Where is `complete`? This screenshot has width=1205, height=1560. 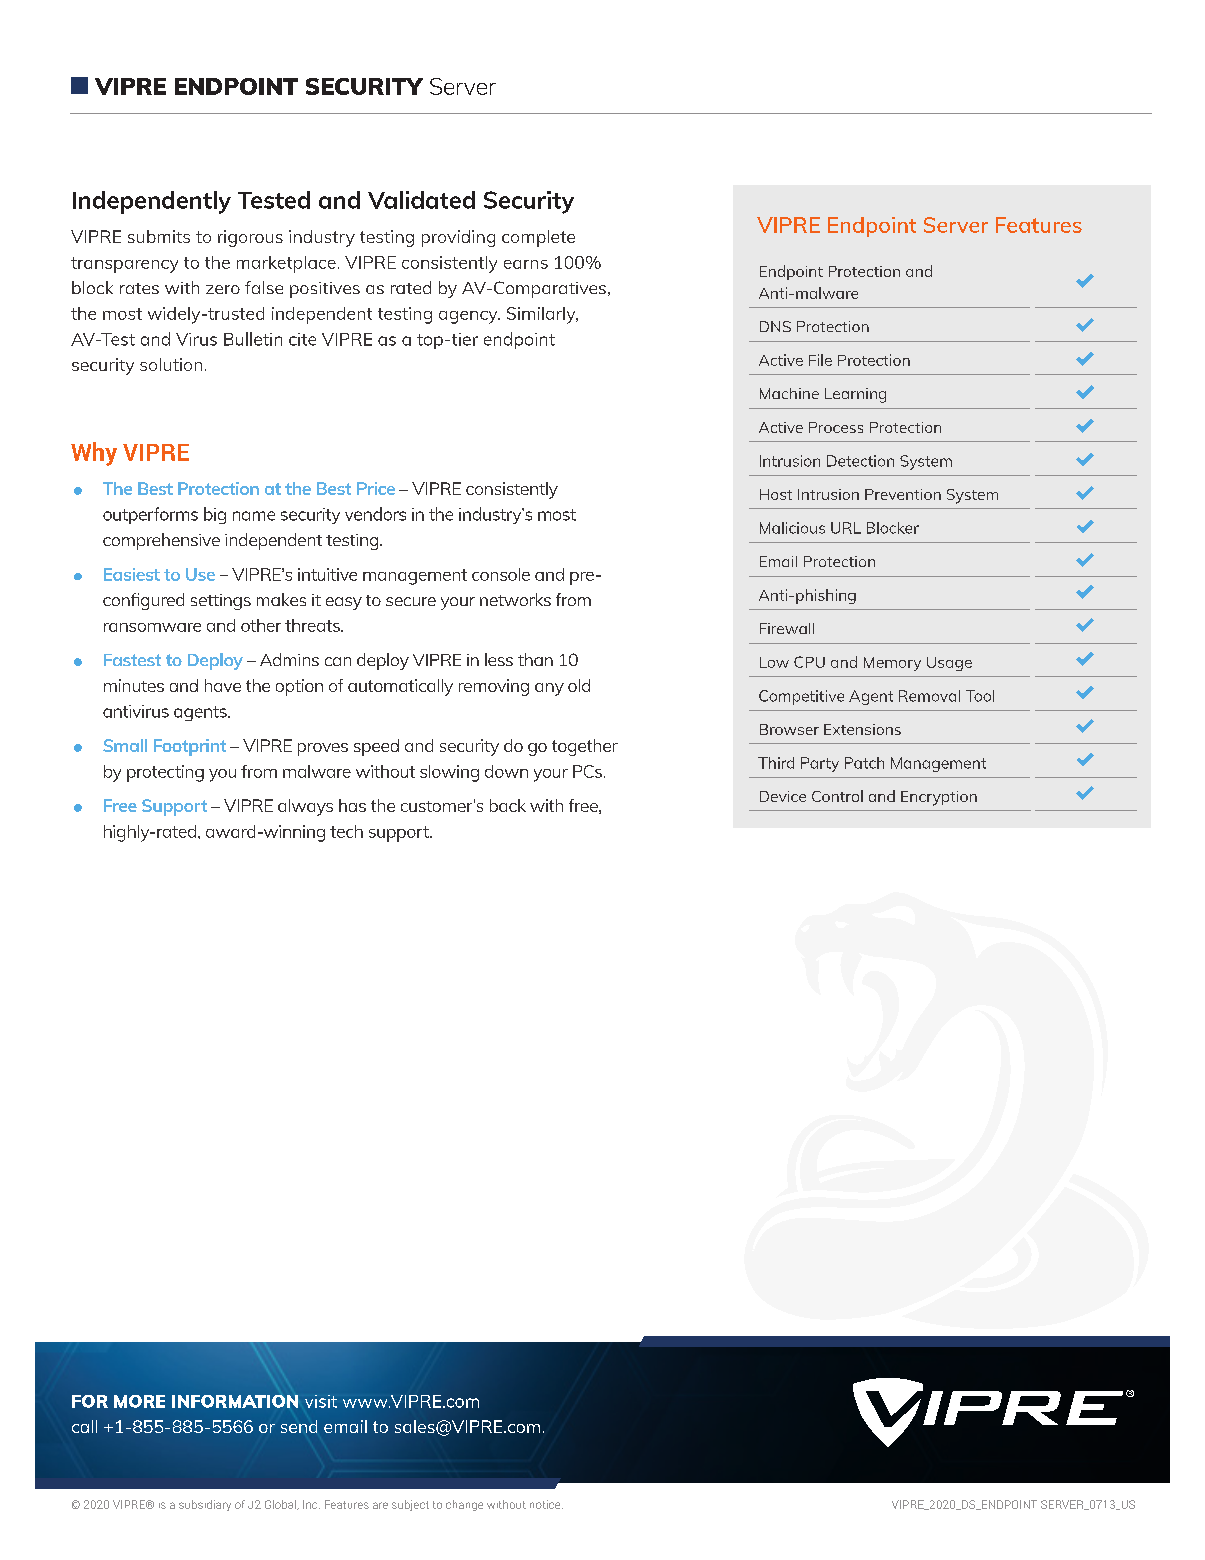 complete is located at coordinates (538, 238).
